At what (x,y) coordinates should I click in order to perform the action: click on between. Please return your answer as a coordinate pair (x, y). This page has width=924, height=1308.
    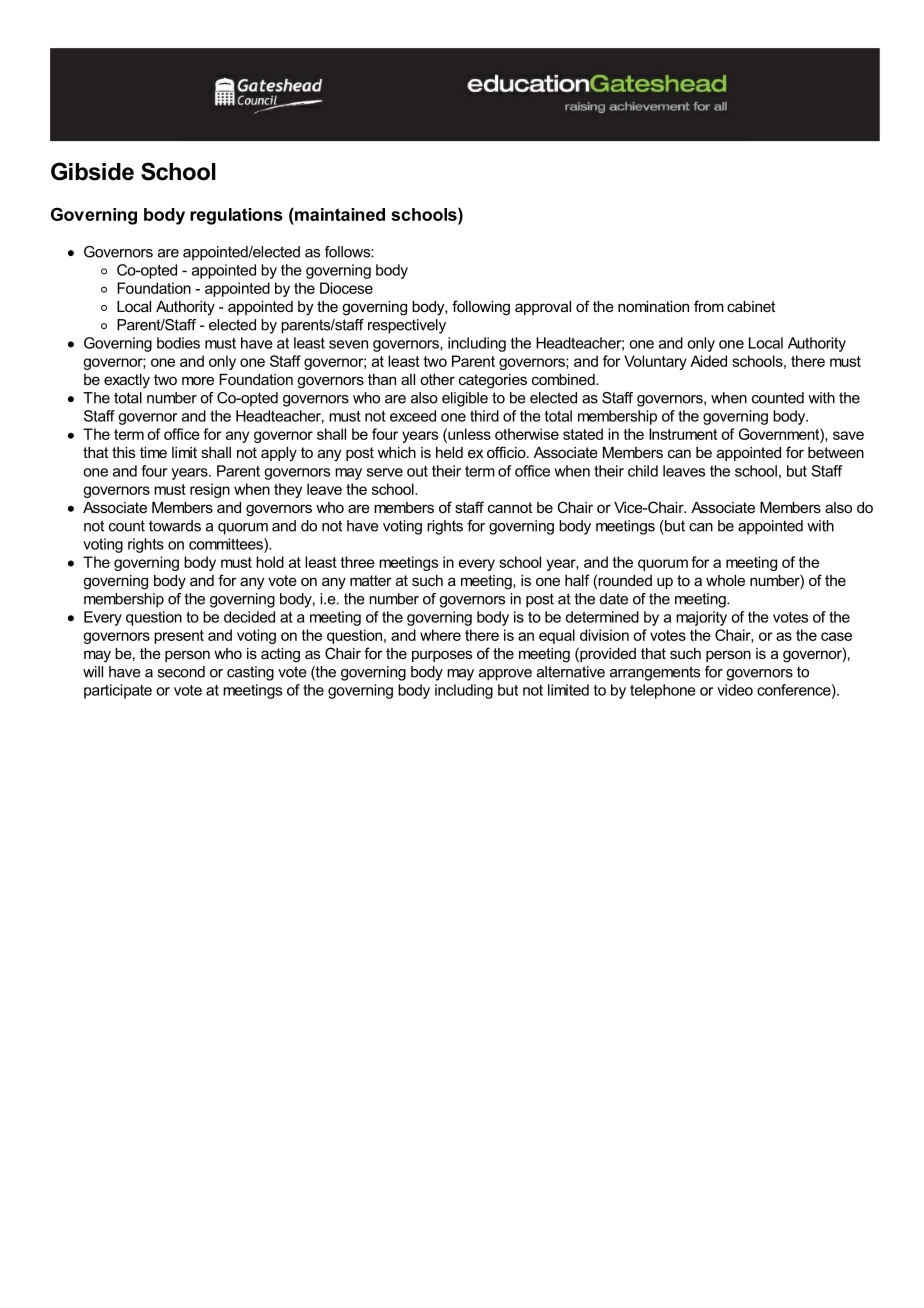
    Looking at the image, I should click on (836, 452).
